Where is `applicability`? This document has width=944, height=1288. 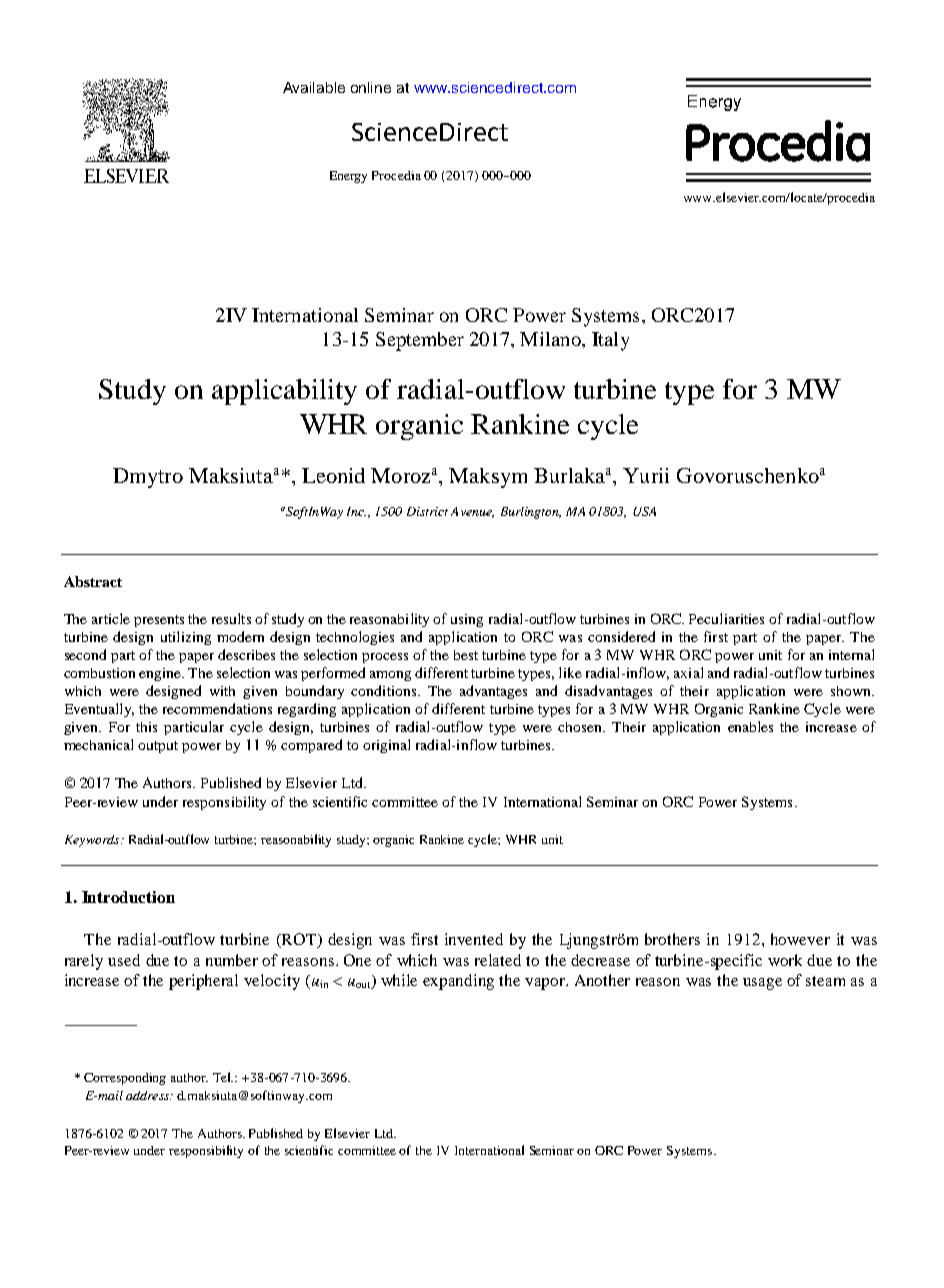
applicability is located at coordinates (284, 392).
